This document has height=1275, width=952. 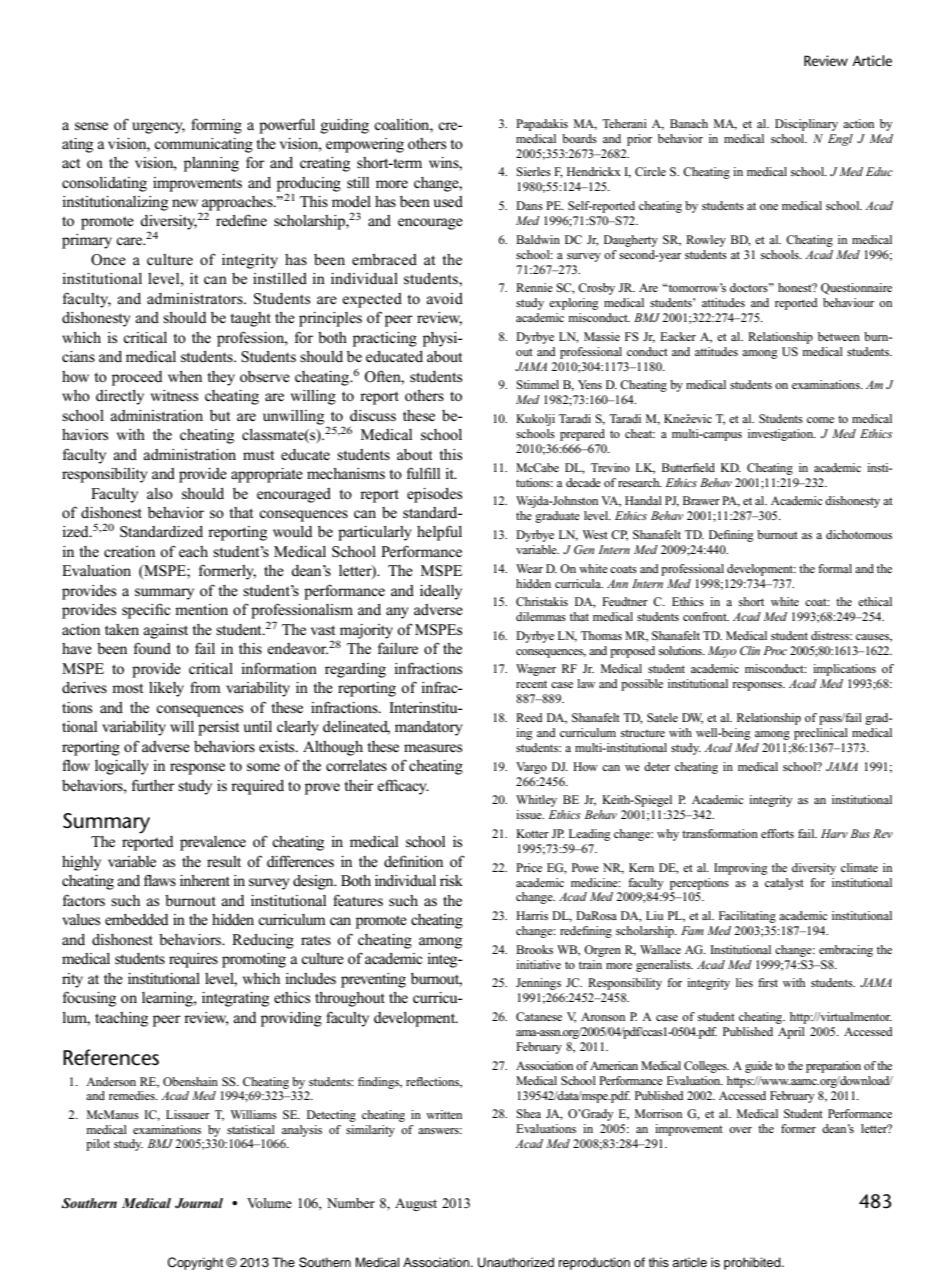 I want to click on catalyst, so click(x=784, y=884).
